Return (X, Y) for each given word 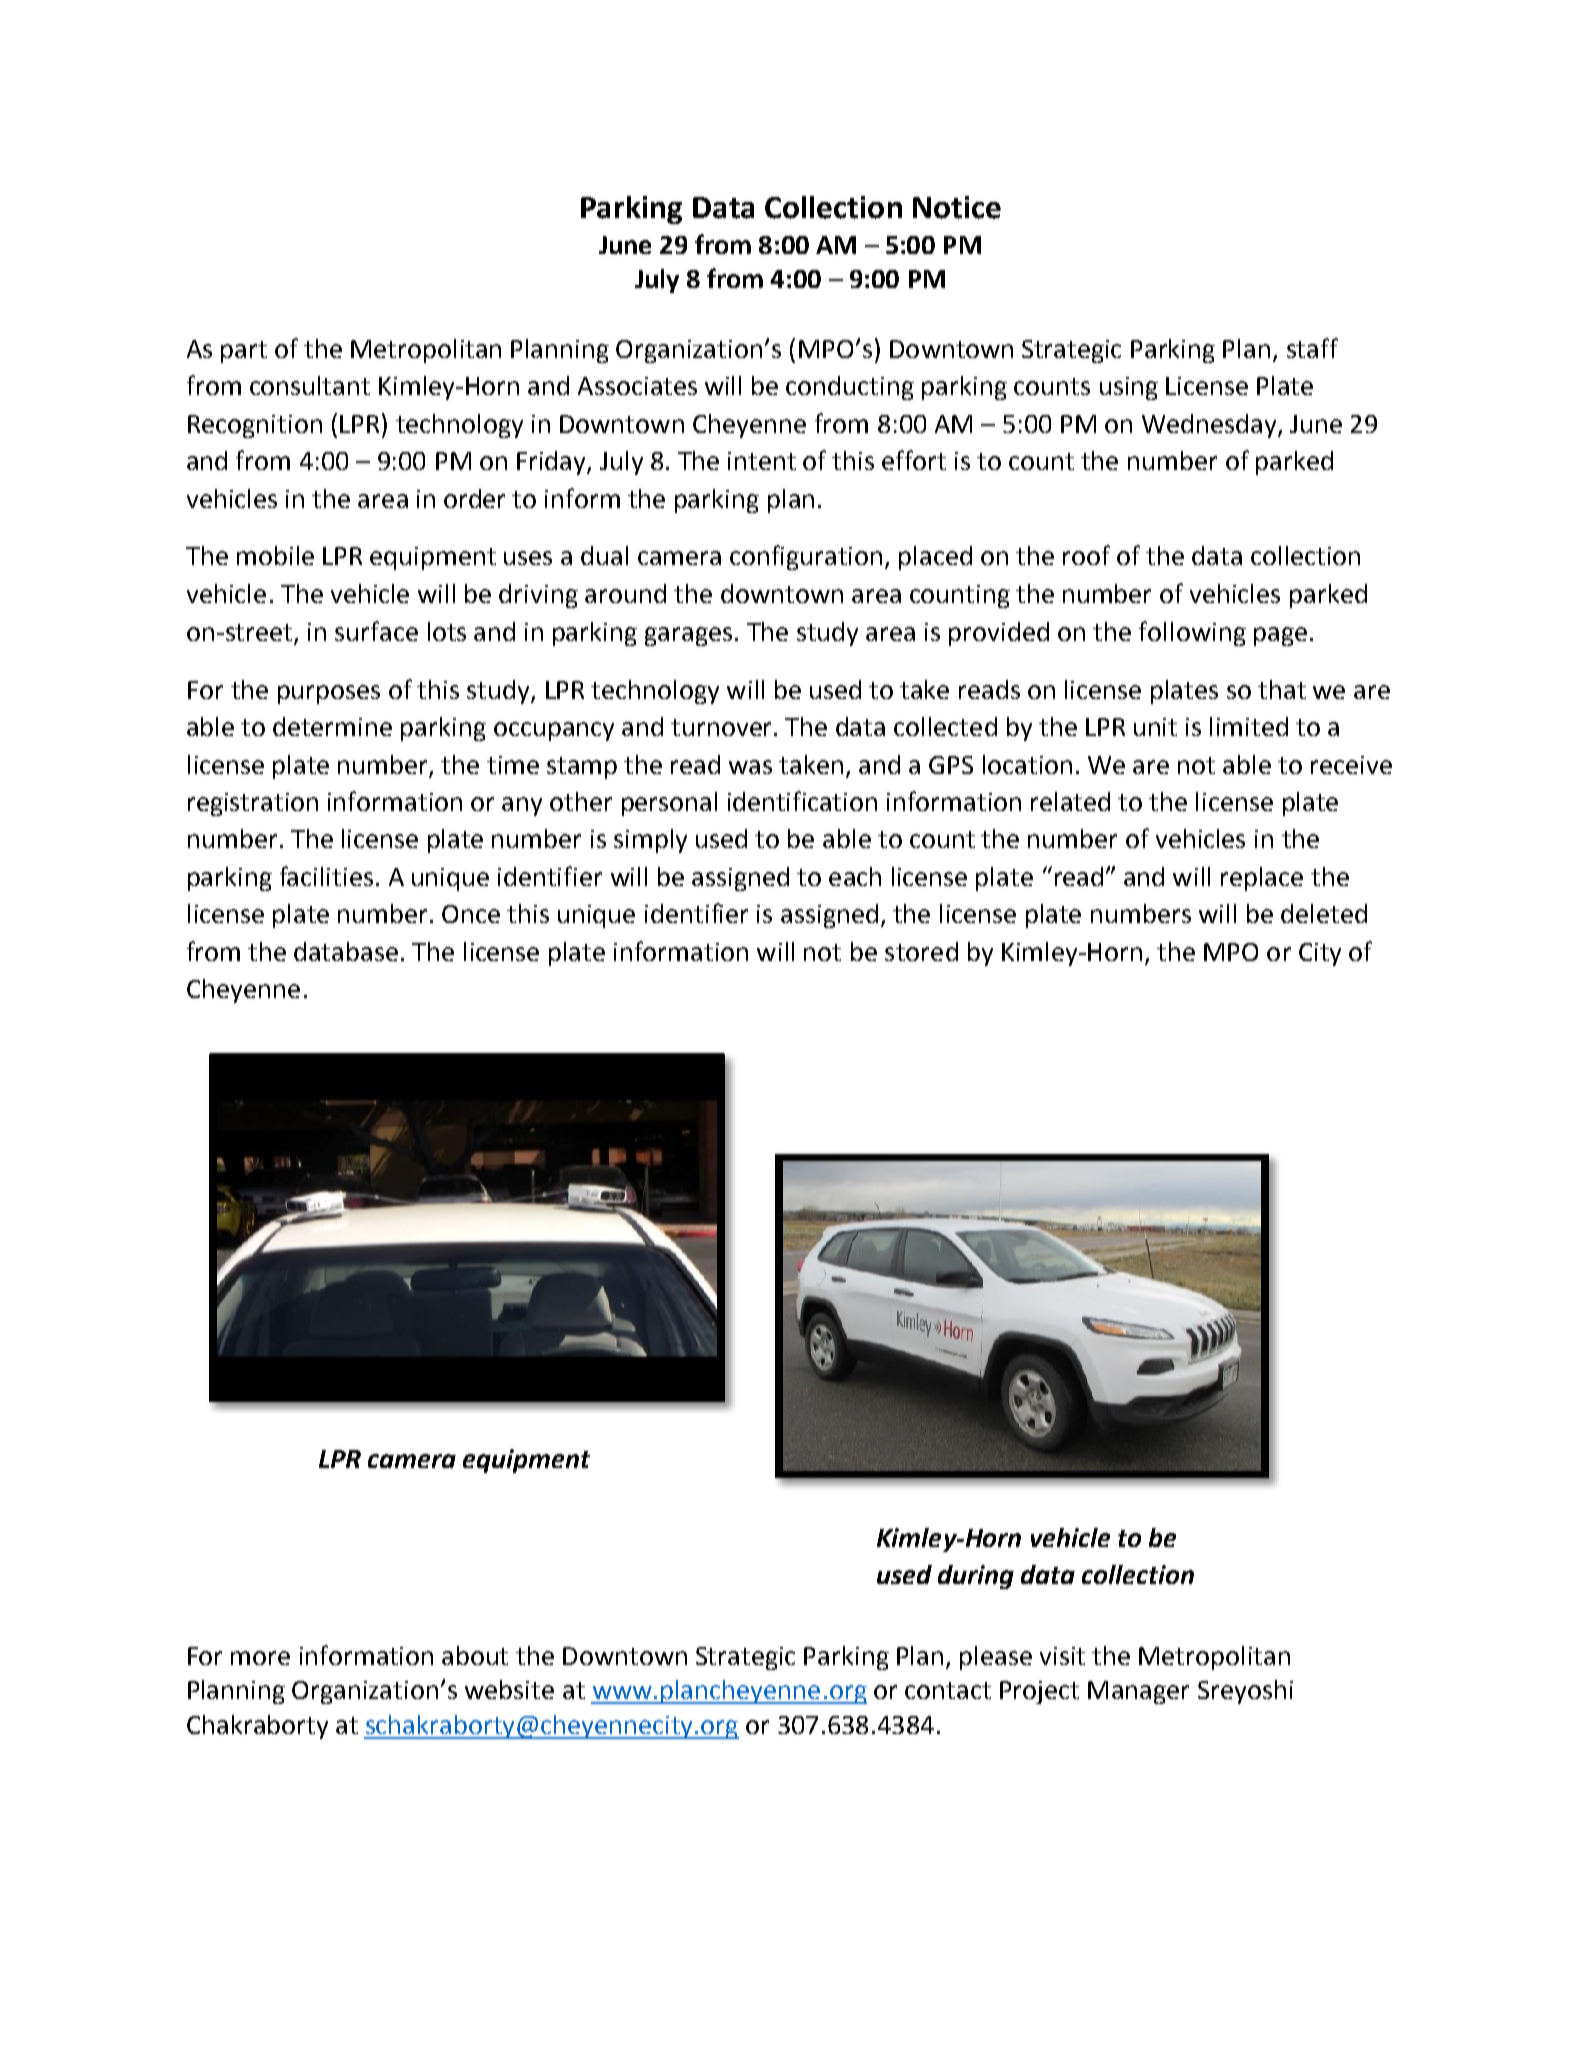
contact (948, 1690)
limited (1249, 726)
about (475, 1655)
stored (921, 951)
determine (332, 726)
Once (471, 914)
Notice (957, 207)
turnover (723, 727)
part (244, 352)
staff (1312, 348)
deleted (1324, 913)
